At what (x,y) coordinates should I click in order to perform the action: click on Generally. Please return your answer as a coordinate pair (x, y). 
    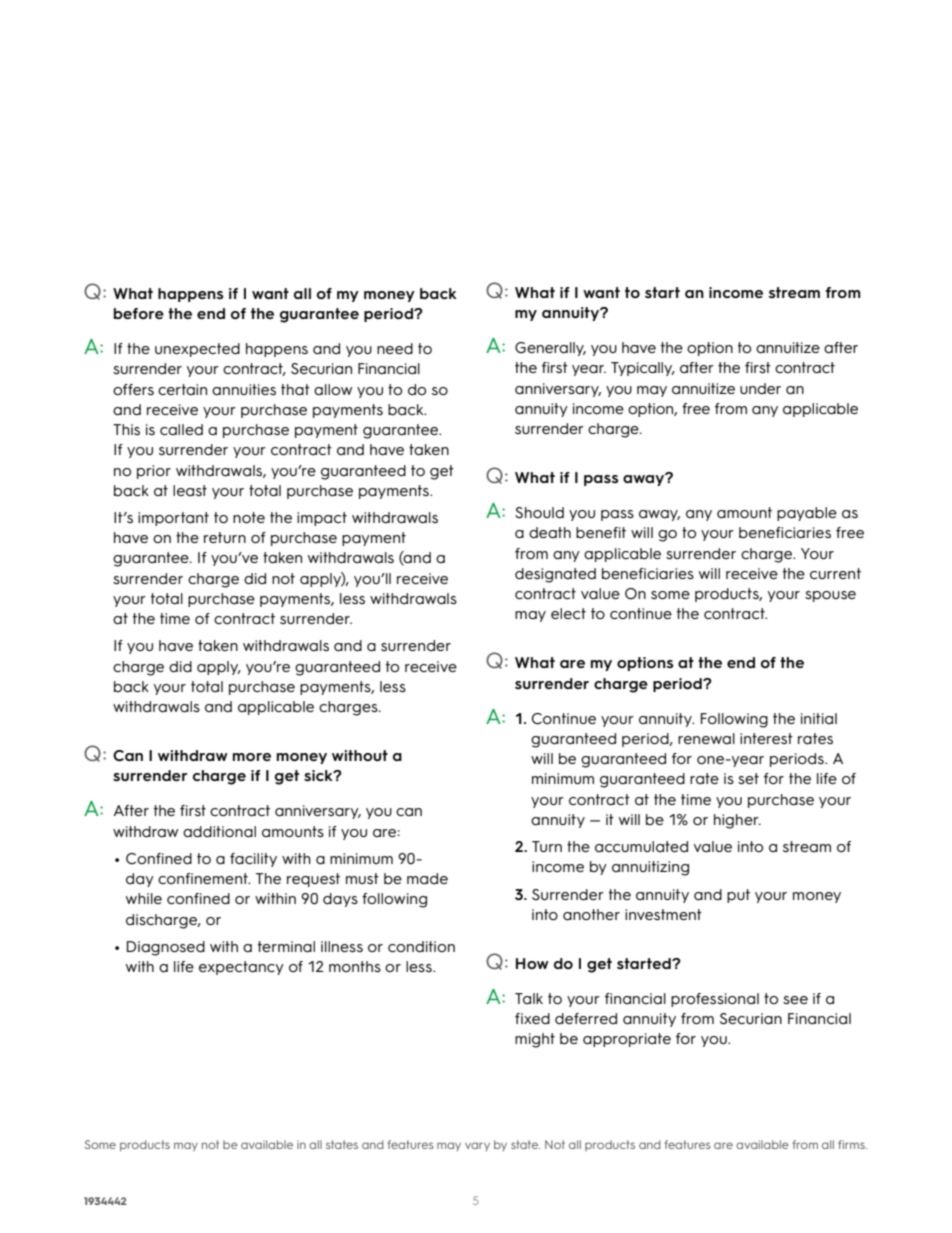
    Looking at the image, I should click on (550, 349).
